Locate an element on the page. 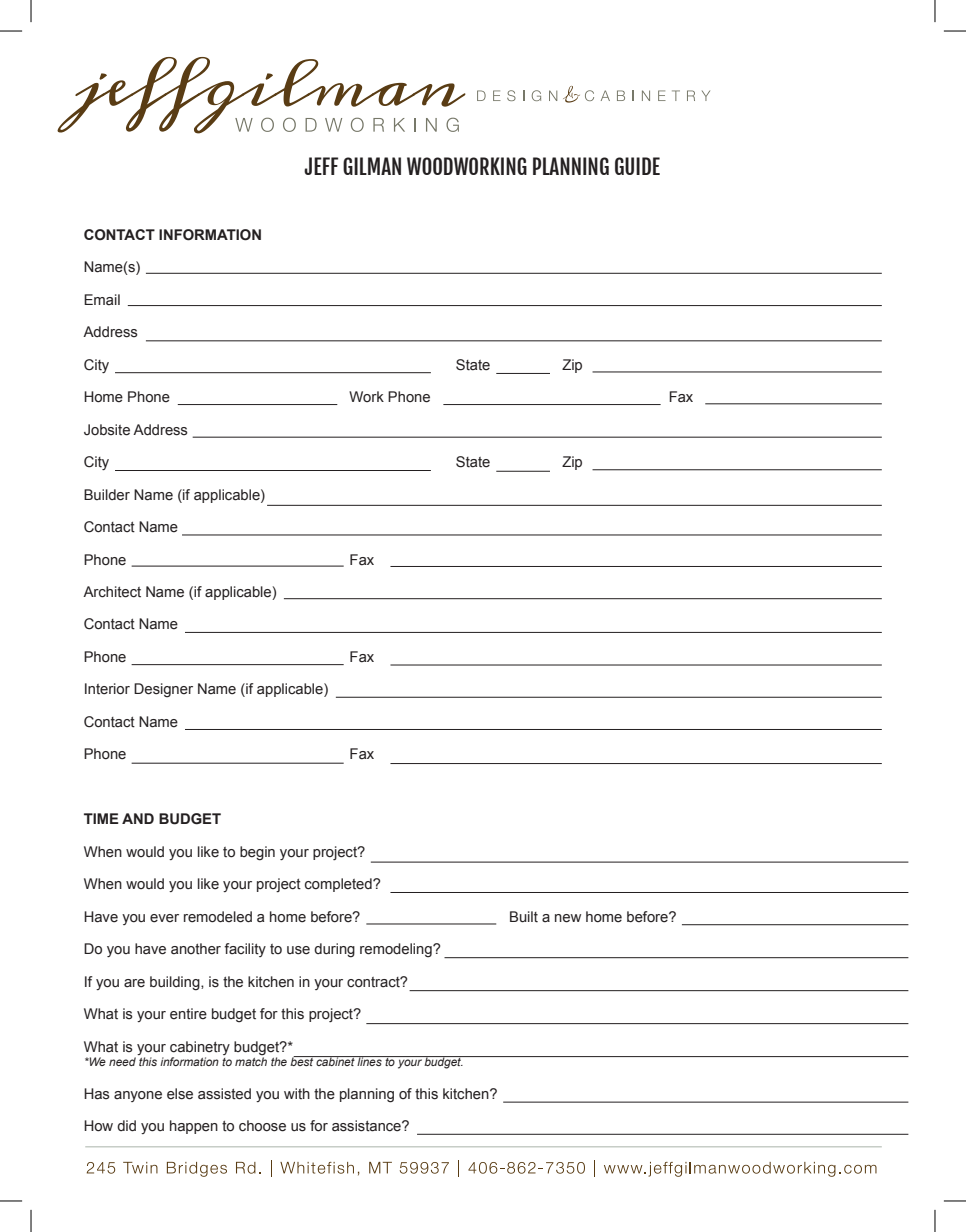 The height and width of the page is (1232, 966). else is located at coordinates (180, 1094).
